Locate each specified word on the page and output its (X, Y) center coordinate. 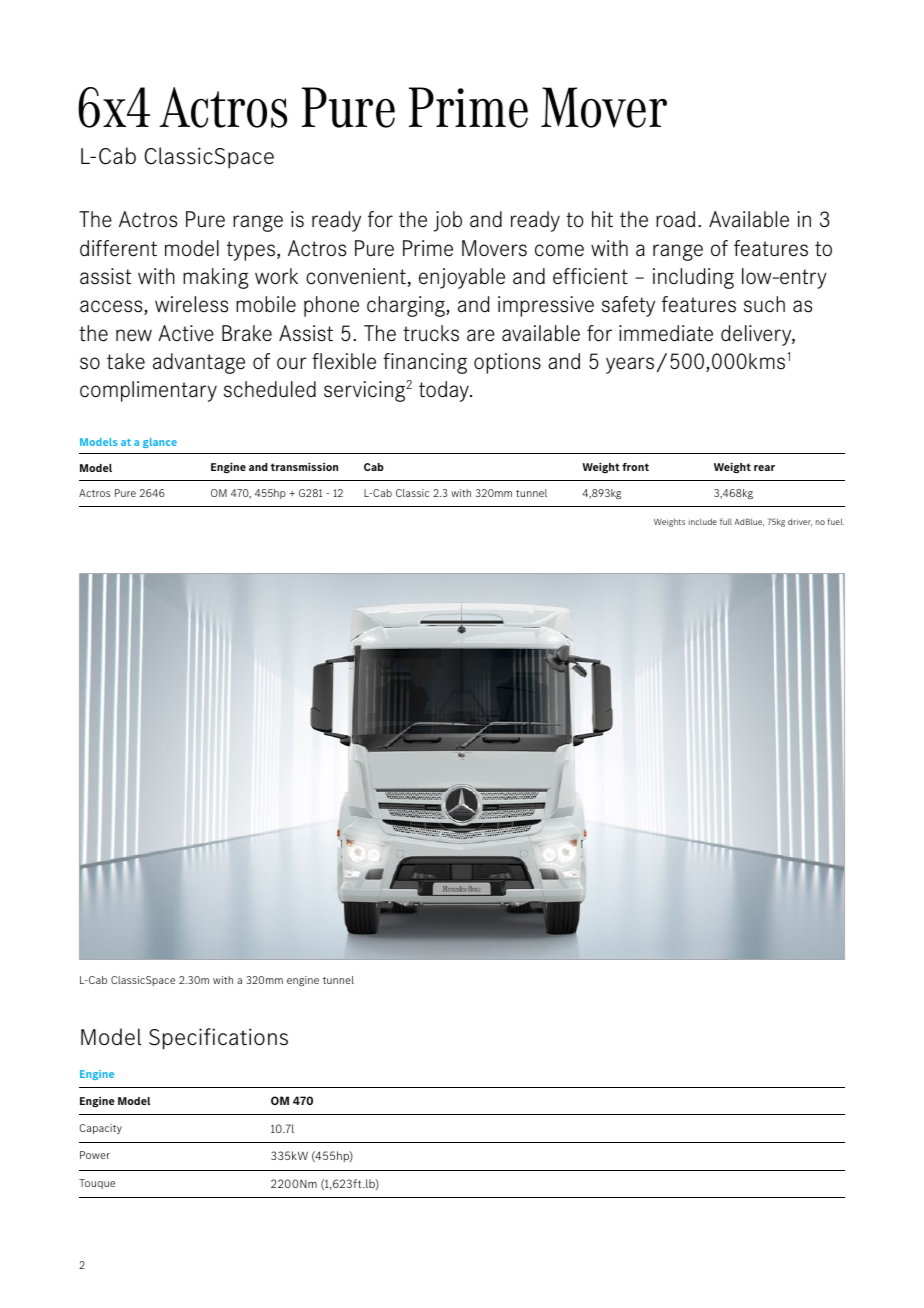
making (216, 278)
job (448, 221)
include (703, 521)
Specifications (218, 1039)
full (726, 521)
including (693, 278)
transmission (304, 466)
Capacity (101, 1129)
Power (95, 1155)
